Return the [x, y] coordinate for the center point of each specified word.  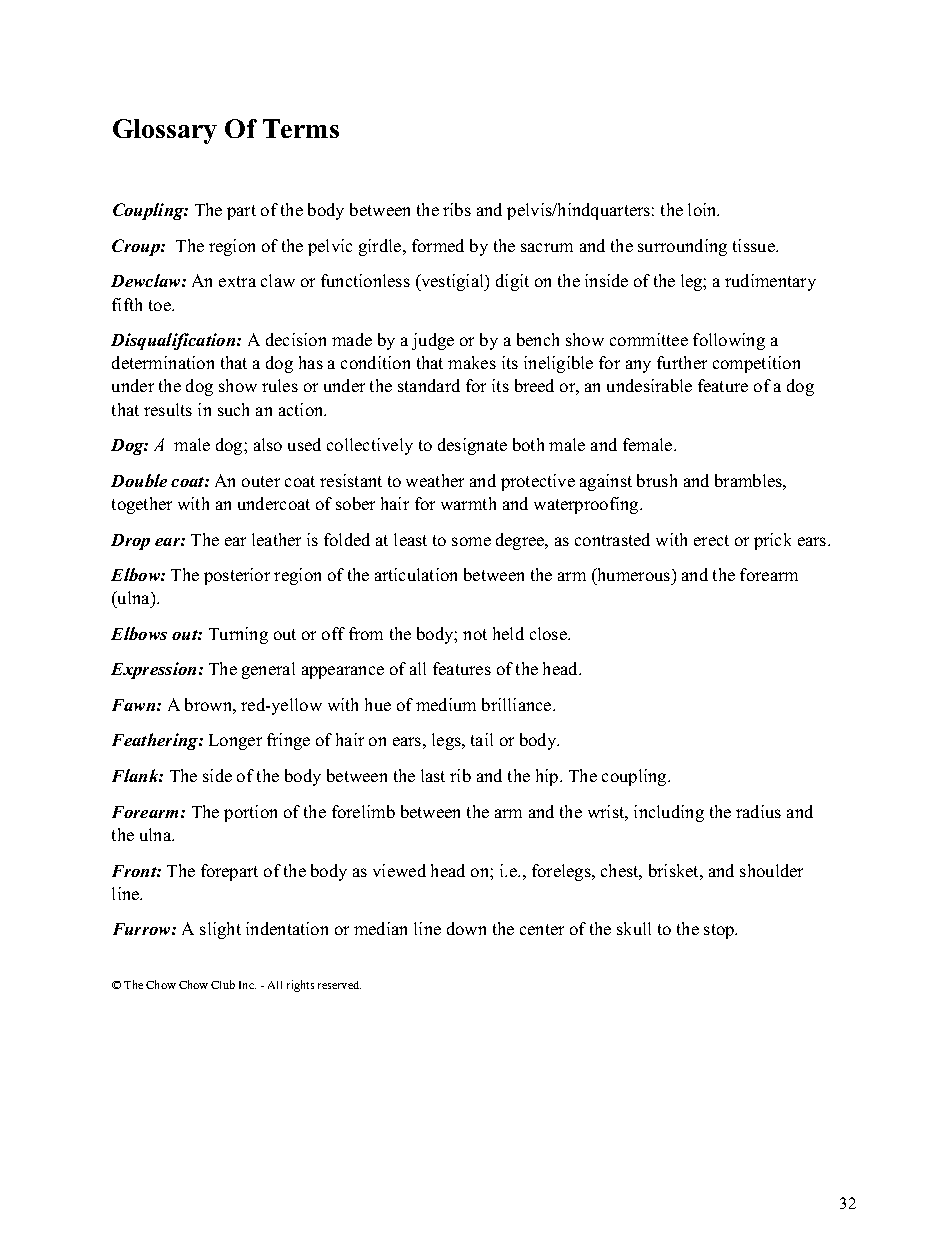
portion [250, 813]
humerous [634, 574]
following [729, 341]
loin [703, 209]
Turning [238, 635]
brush [657, 480]
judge [433, 341]
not [475, 634]
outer [261, 481]
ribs [457, 209]
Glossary [165, 131]
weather [435, 480]
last [433, 775]
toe [161, 305]
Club [223, 984]
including [669, 813]
